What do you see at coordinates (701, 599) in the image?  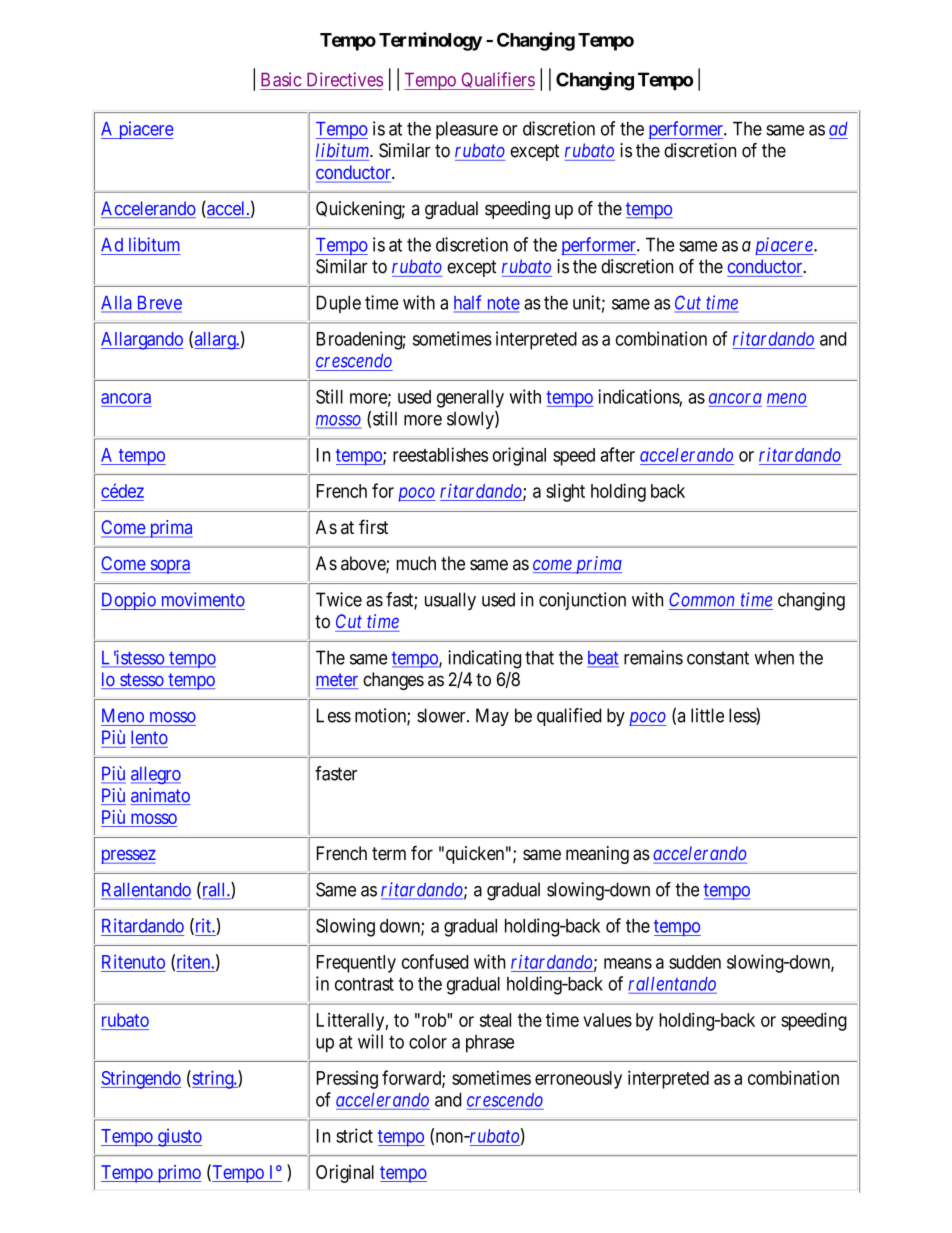 I see `Common` at bounding box center [701, 599].
